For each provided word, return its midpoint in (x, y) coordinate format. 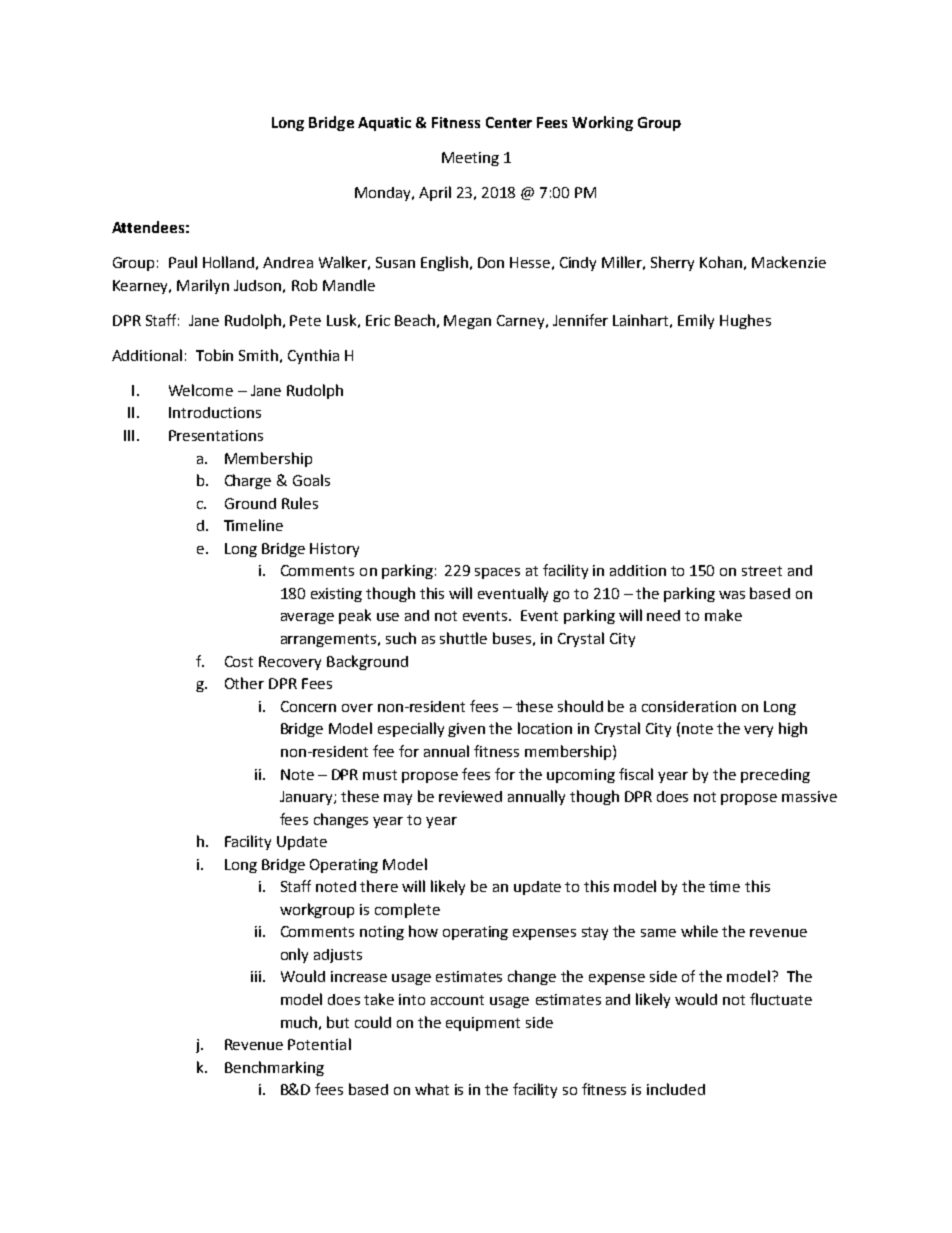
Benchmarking (274, 1068)
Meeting (470, 159)
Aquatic (384, 124)
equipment (483, 1024)
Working (602, 123)
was (732, 595)
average (307, 618)
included (676, 1089)
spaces (497, 573)
